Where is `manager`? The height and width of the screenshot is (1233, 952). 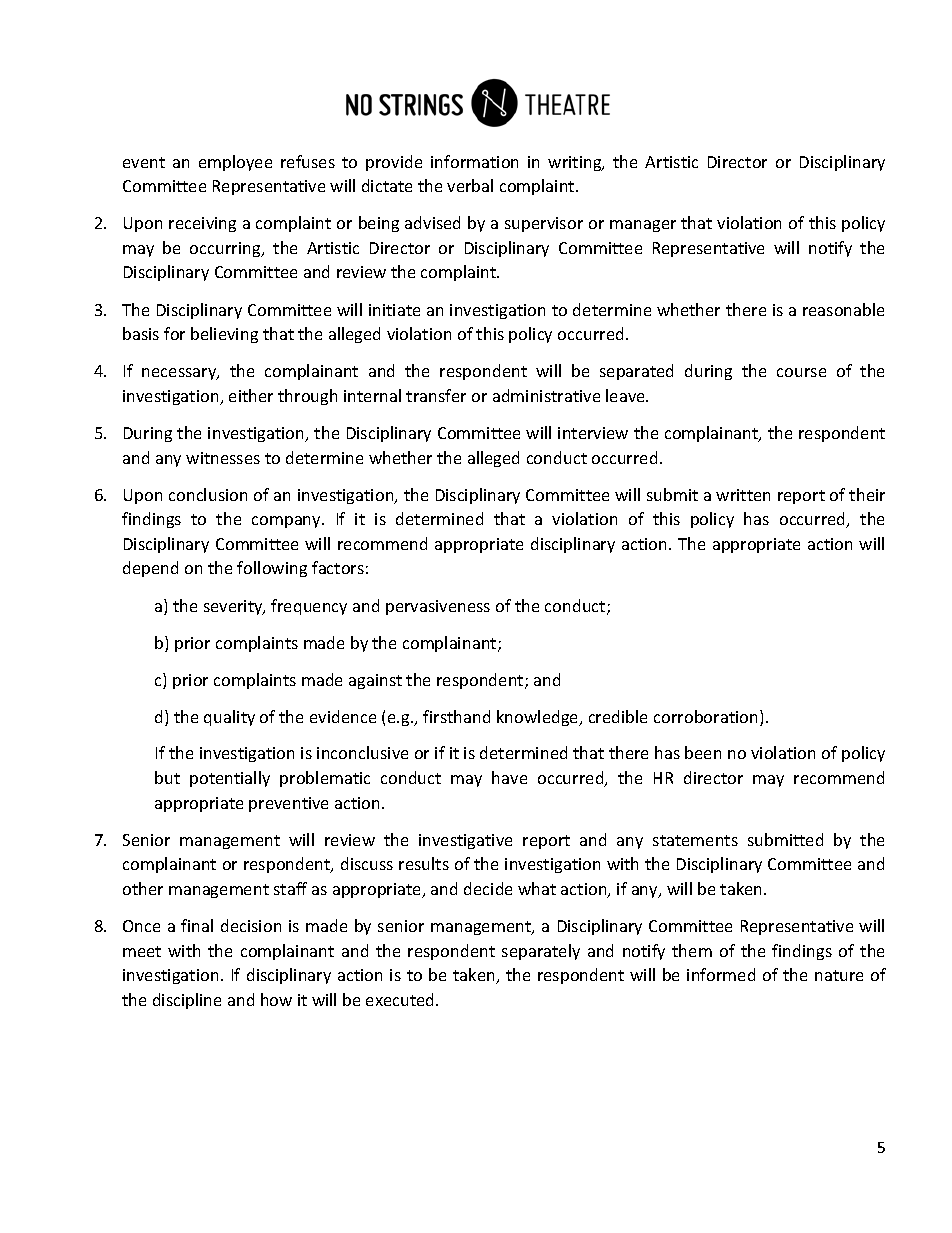
manager is located at coordinates (643, 226).
